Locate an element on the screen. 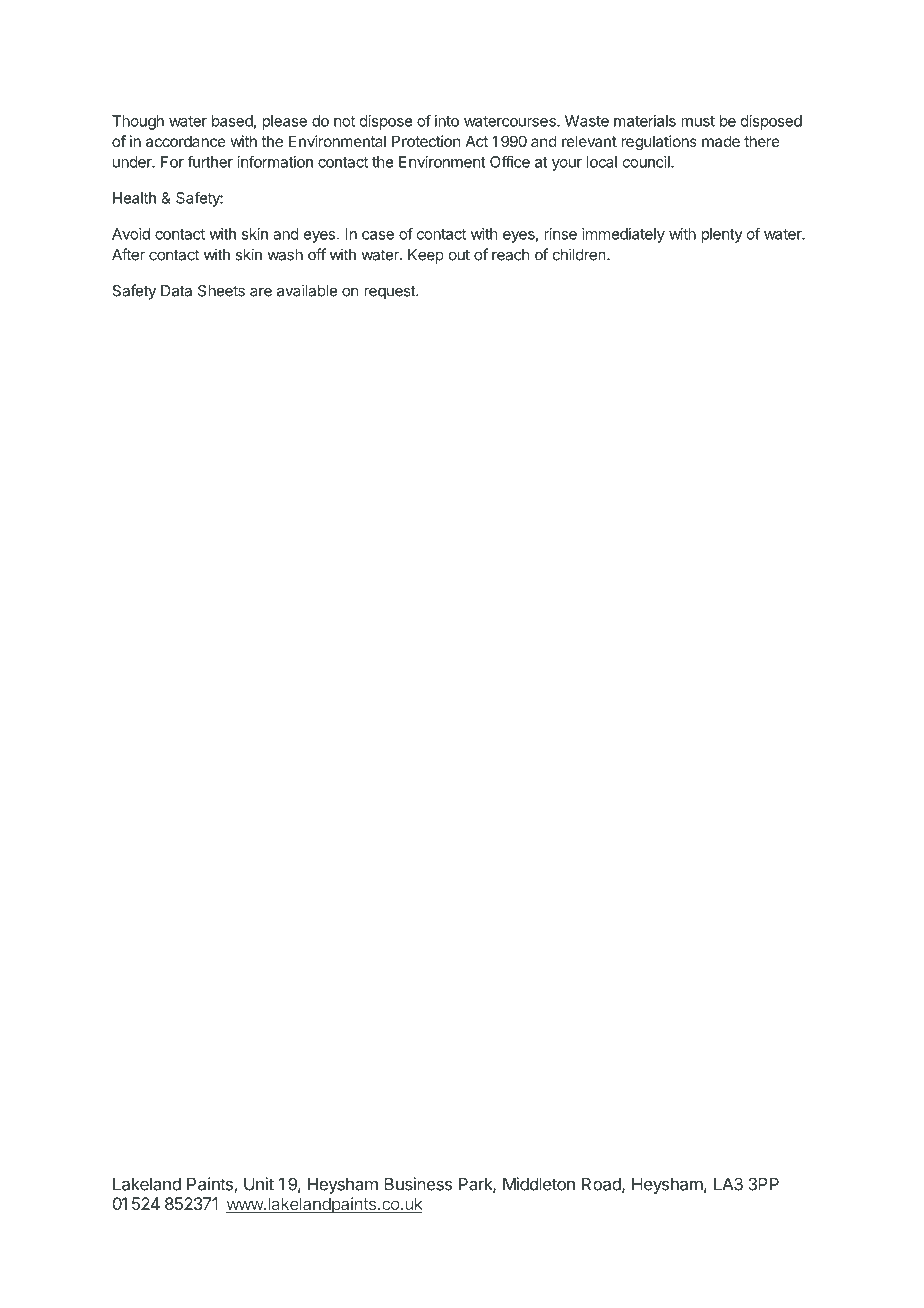  Middleton is located at coordinates (539, 1184).
